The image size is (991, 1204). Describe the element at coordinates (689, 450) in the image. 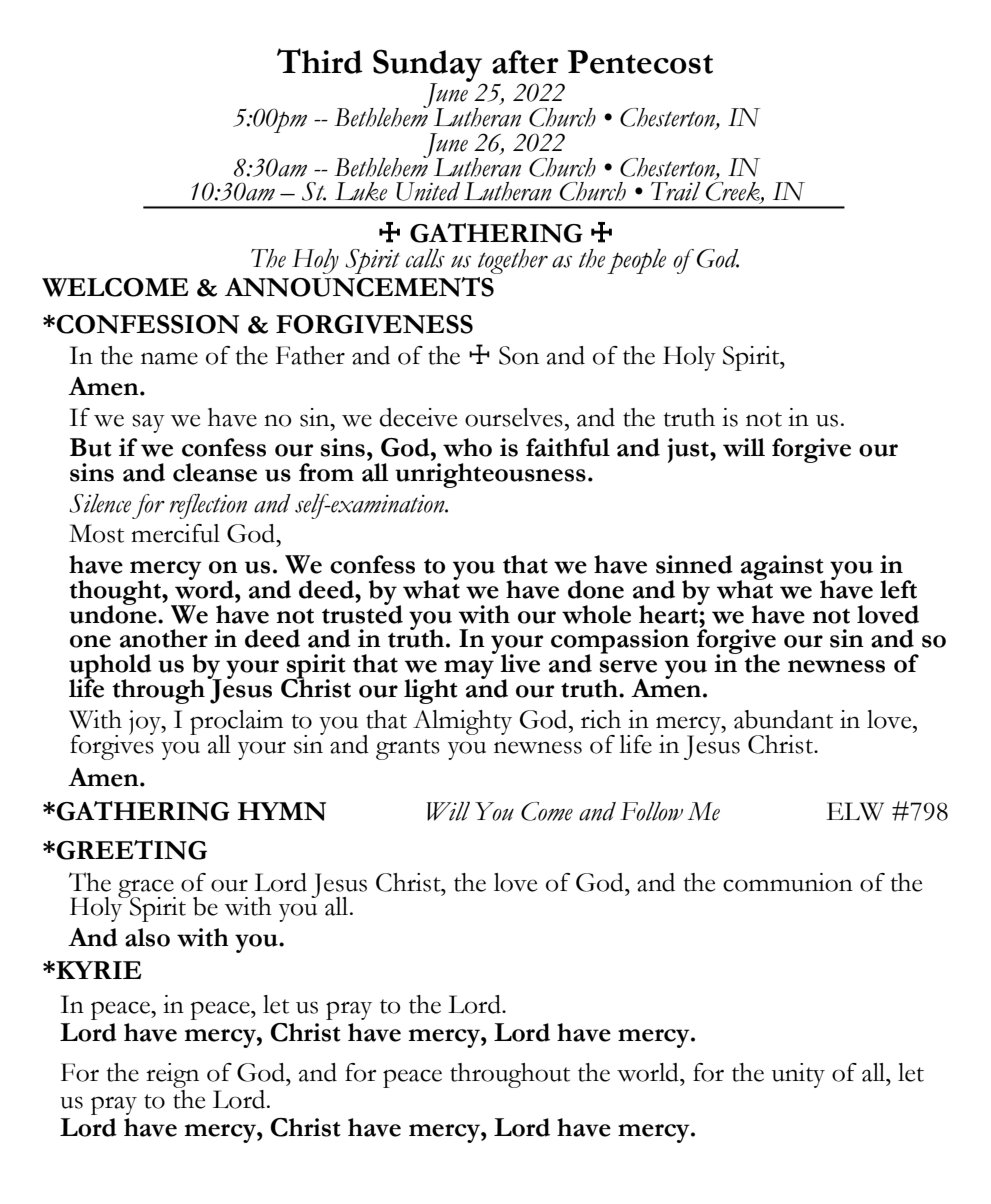

I see `just` at that location.
